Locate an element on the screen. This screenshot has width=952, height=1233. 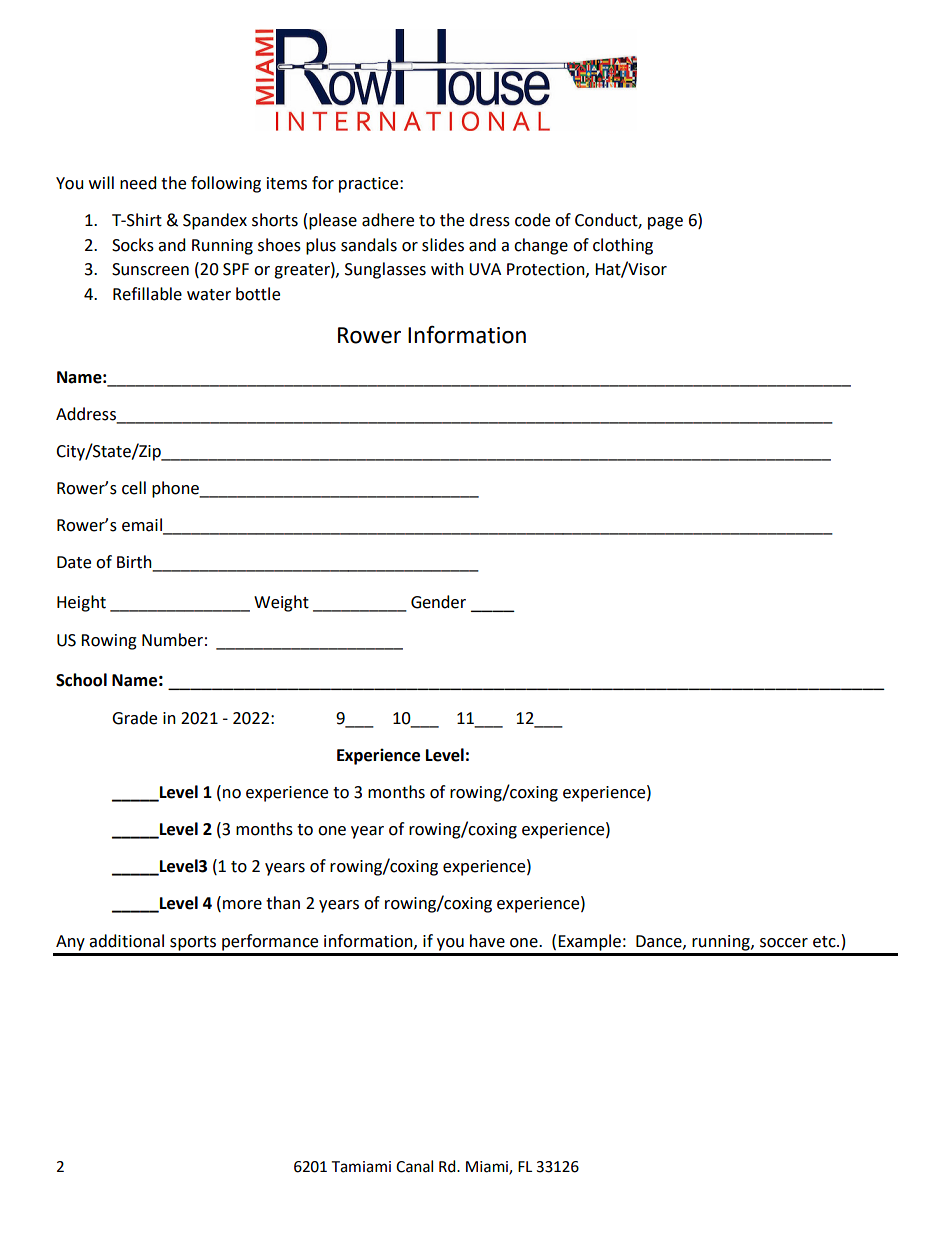
Gender is located at coordinates (438, 602).
